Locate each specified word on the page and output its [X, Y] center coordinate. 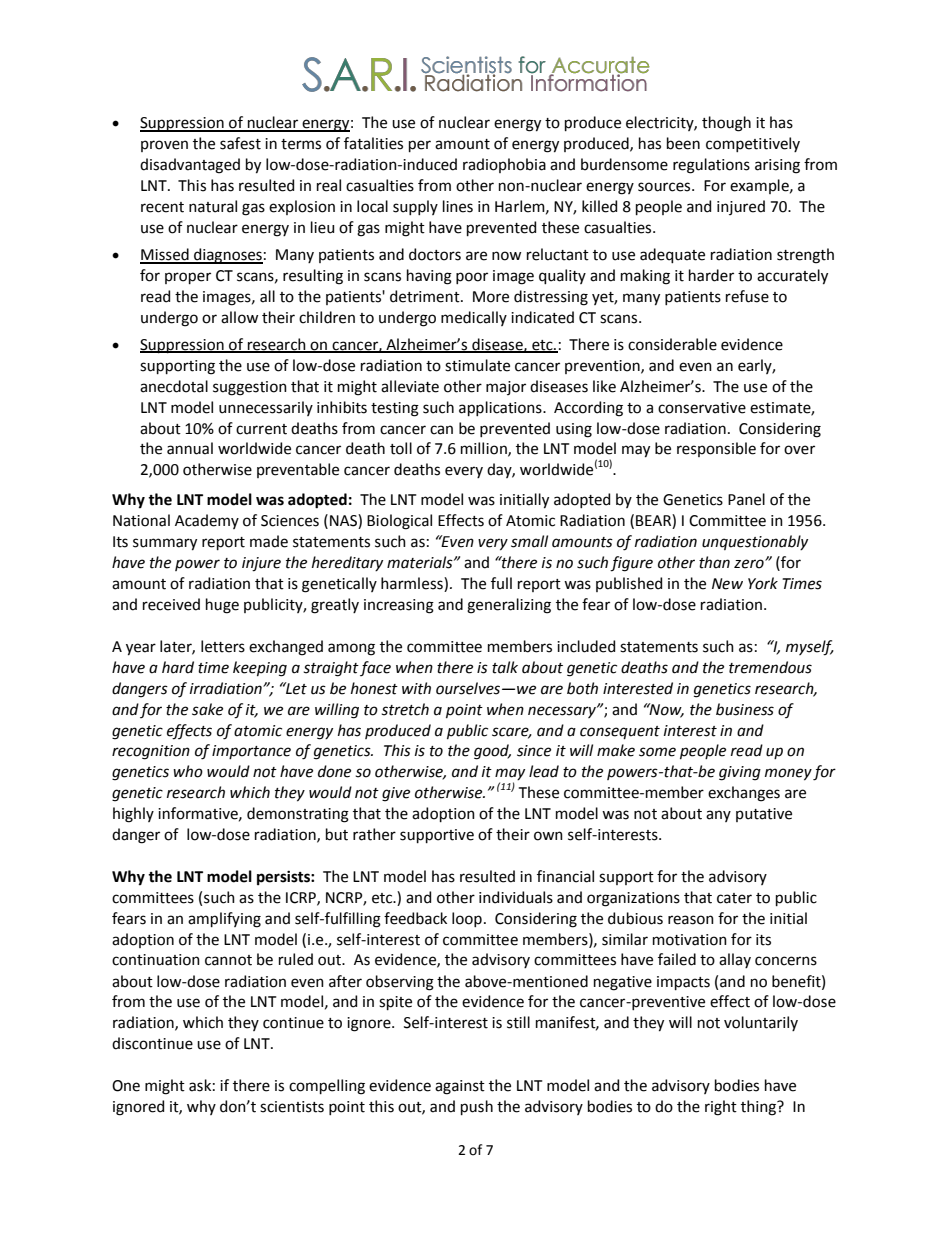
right [721, 1108]
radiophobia [504, 165]
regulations [711, 166]
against [460, 1087]
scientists [292, 1107]
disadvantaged [190, 166]
